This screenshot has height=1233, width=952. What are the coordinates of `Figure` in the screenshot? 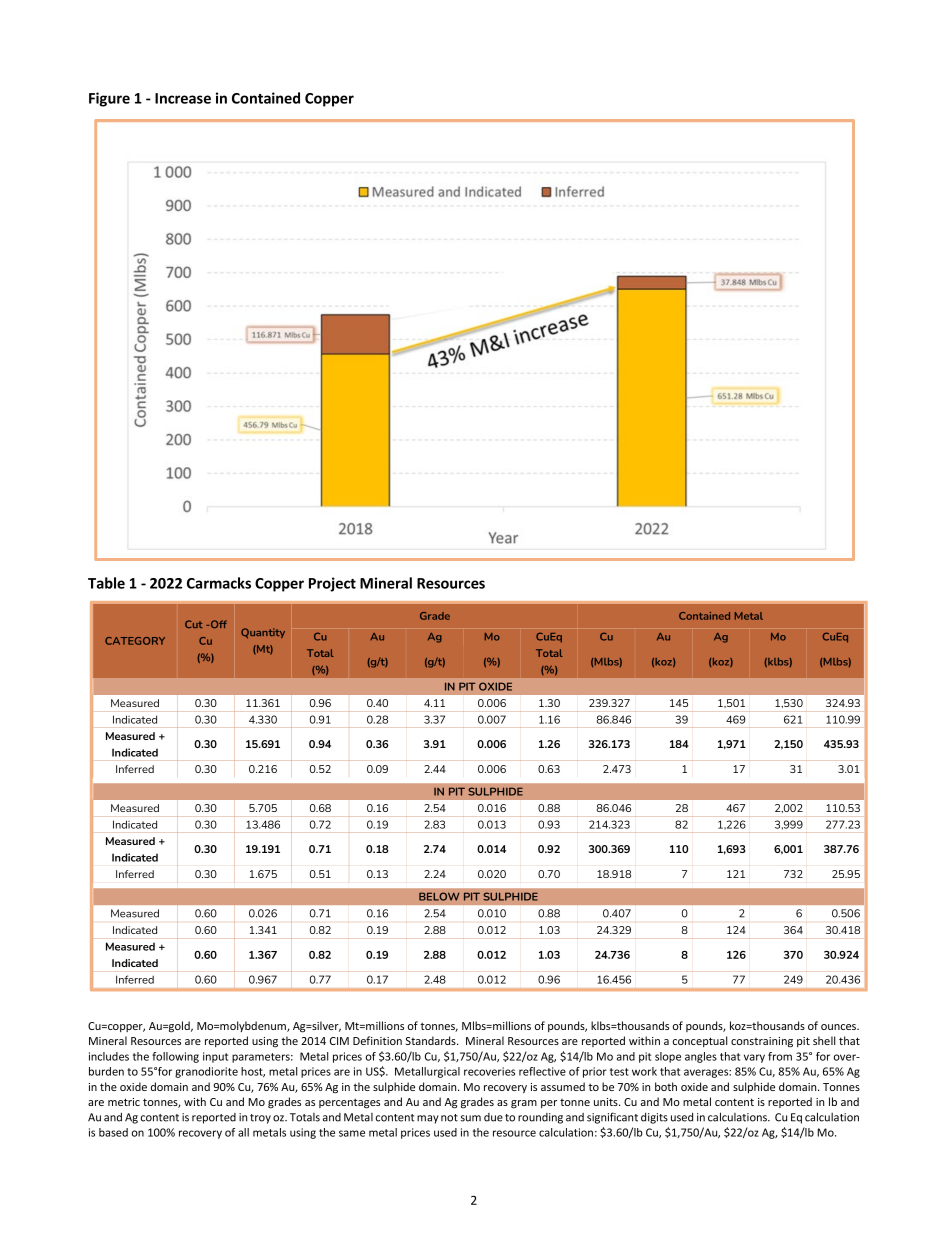 It's located at (109, 99).
